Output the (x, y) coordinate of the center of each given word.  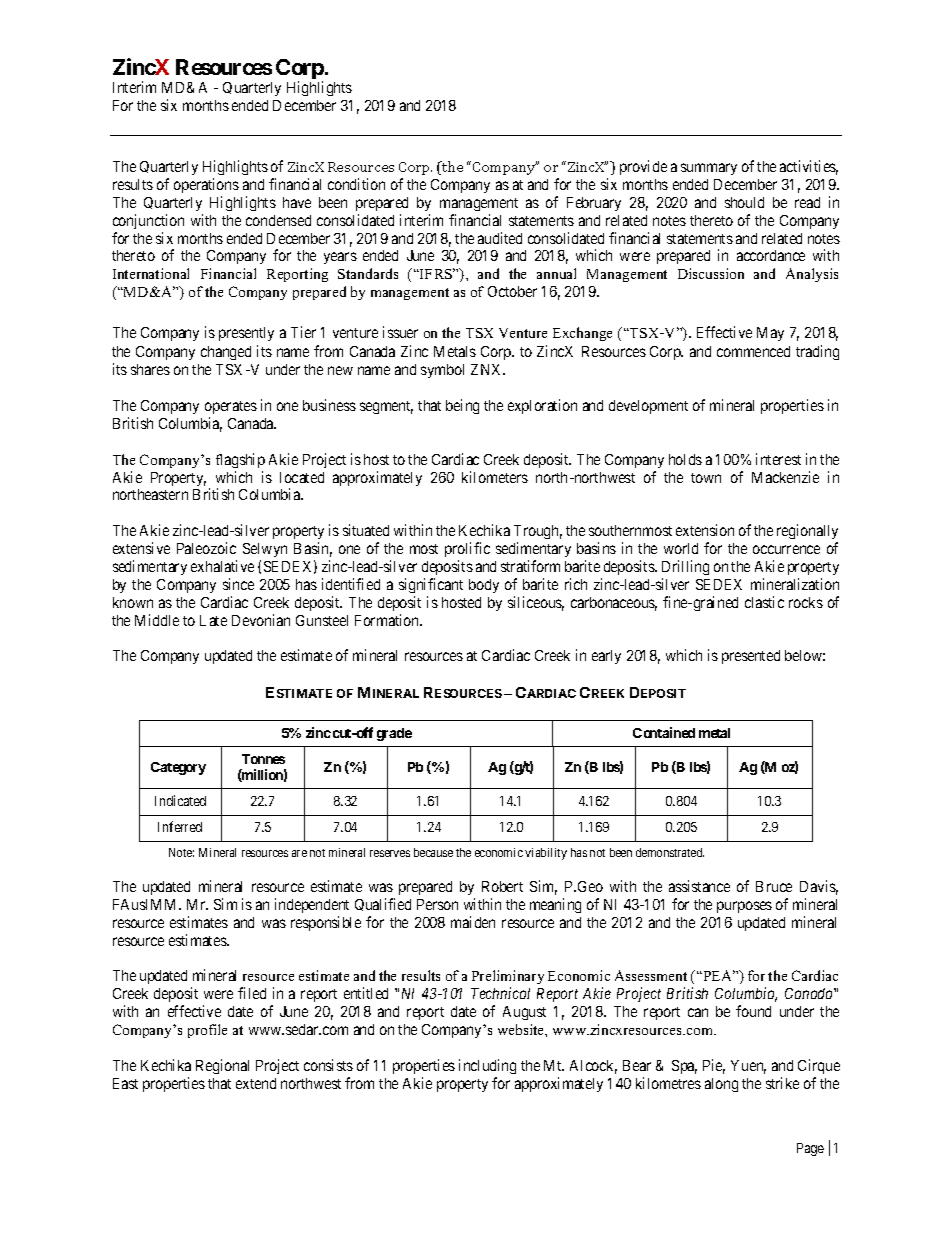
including (487, 1066)
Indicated (180, 800)
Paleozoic (206, 548)
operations (206, 185)
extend (256, 1083)
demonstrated (670, 852)
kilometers (495, 477)
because (433, 852)
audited (500, 238)
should (744, 202)
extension (705, 530)
